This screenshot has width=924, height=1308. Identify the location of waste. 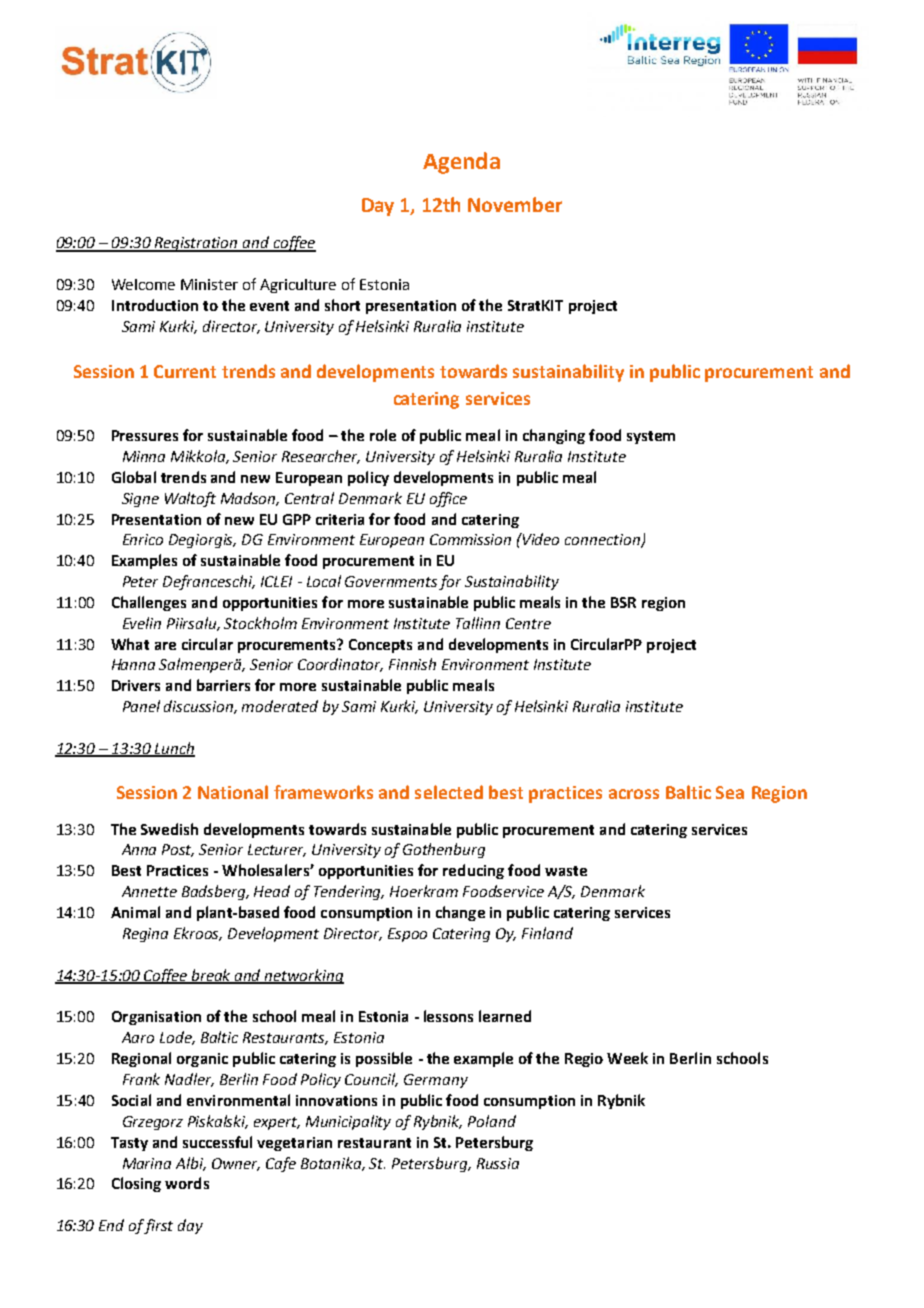
(566, 871).
